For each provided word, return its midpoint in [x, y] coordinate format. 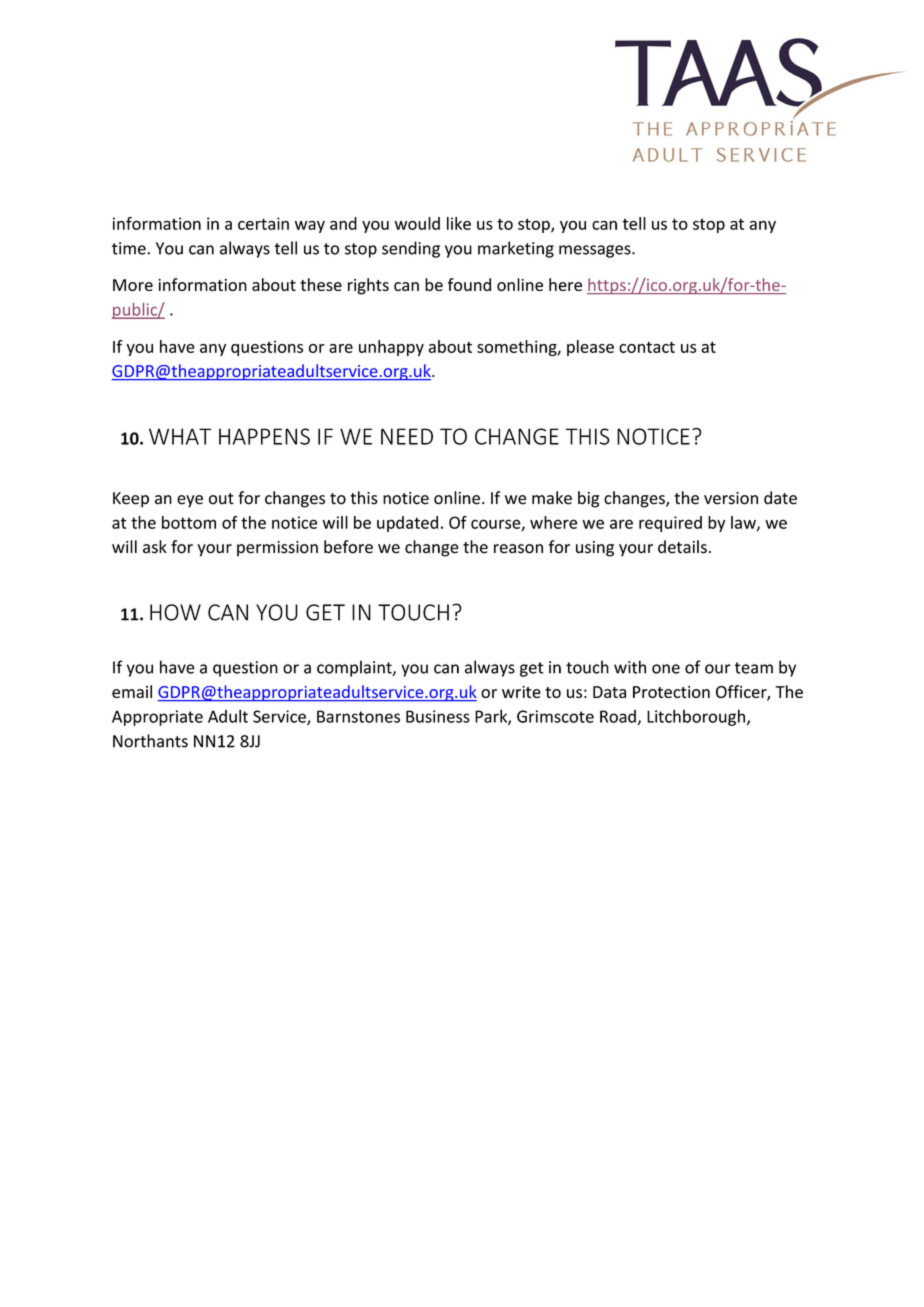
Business [438, 716]
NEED [407, 436]
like [459, 223]
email [132, 691]
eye [190, 501]
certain [263, 223]
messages [596, 251]
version [731, 498]
